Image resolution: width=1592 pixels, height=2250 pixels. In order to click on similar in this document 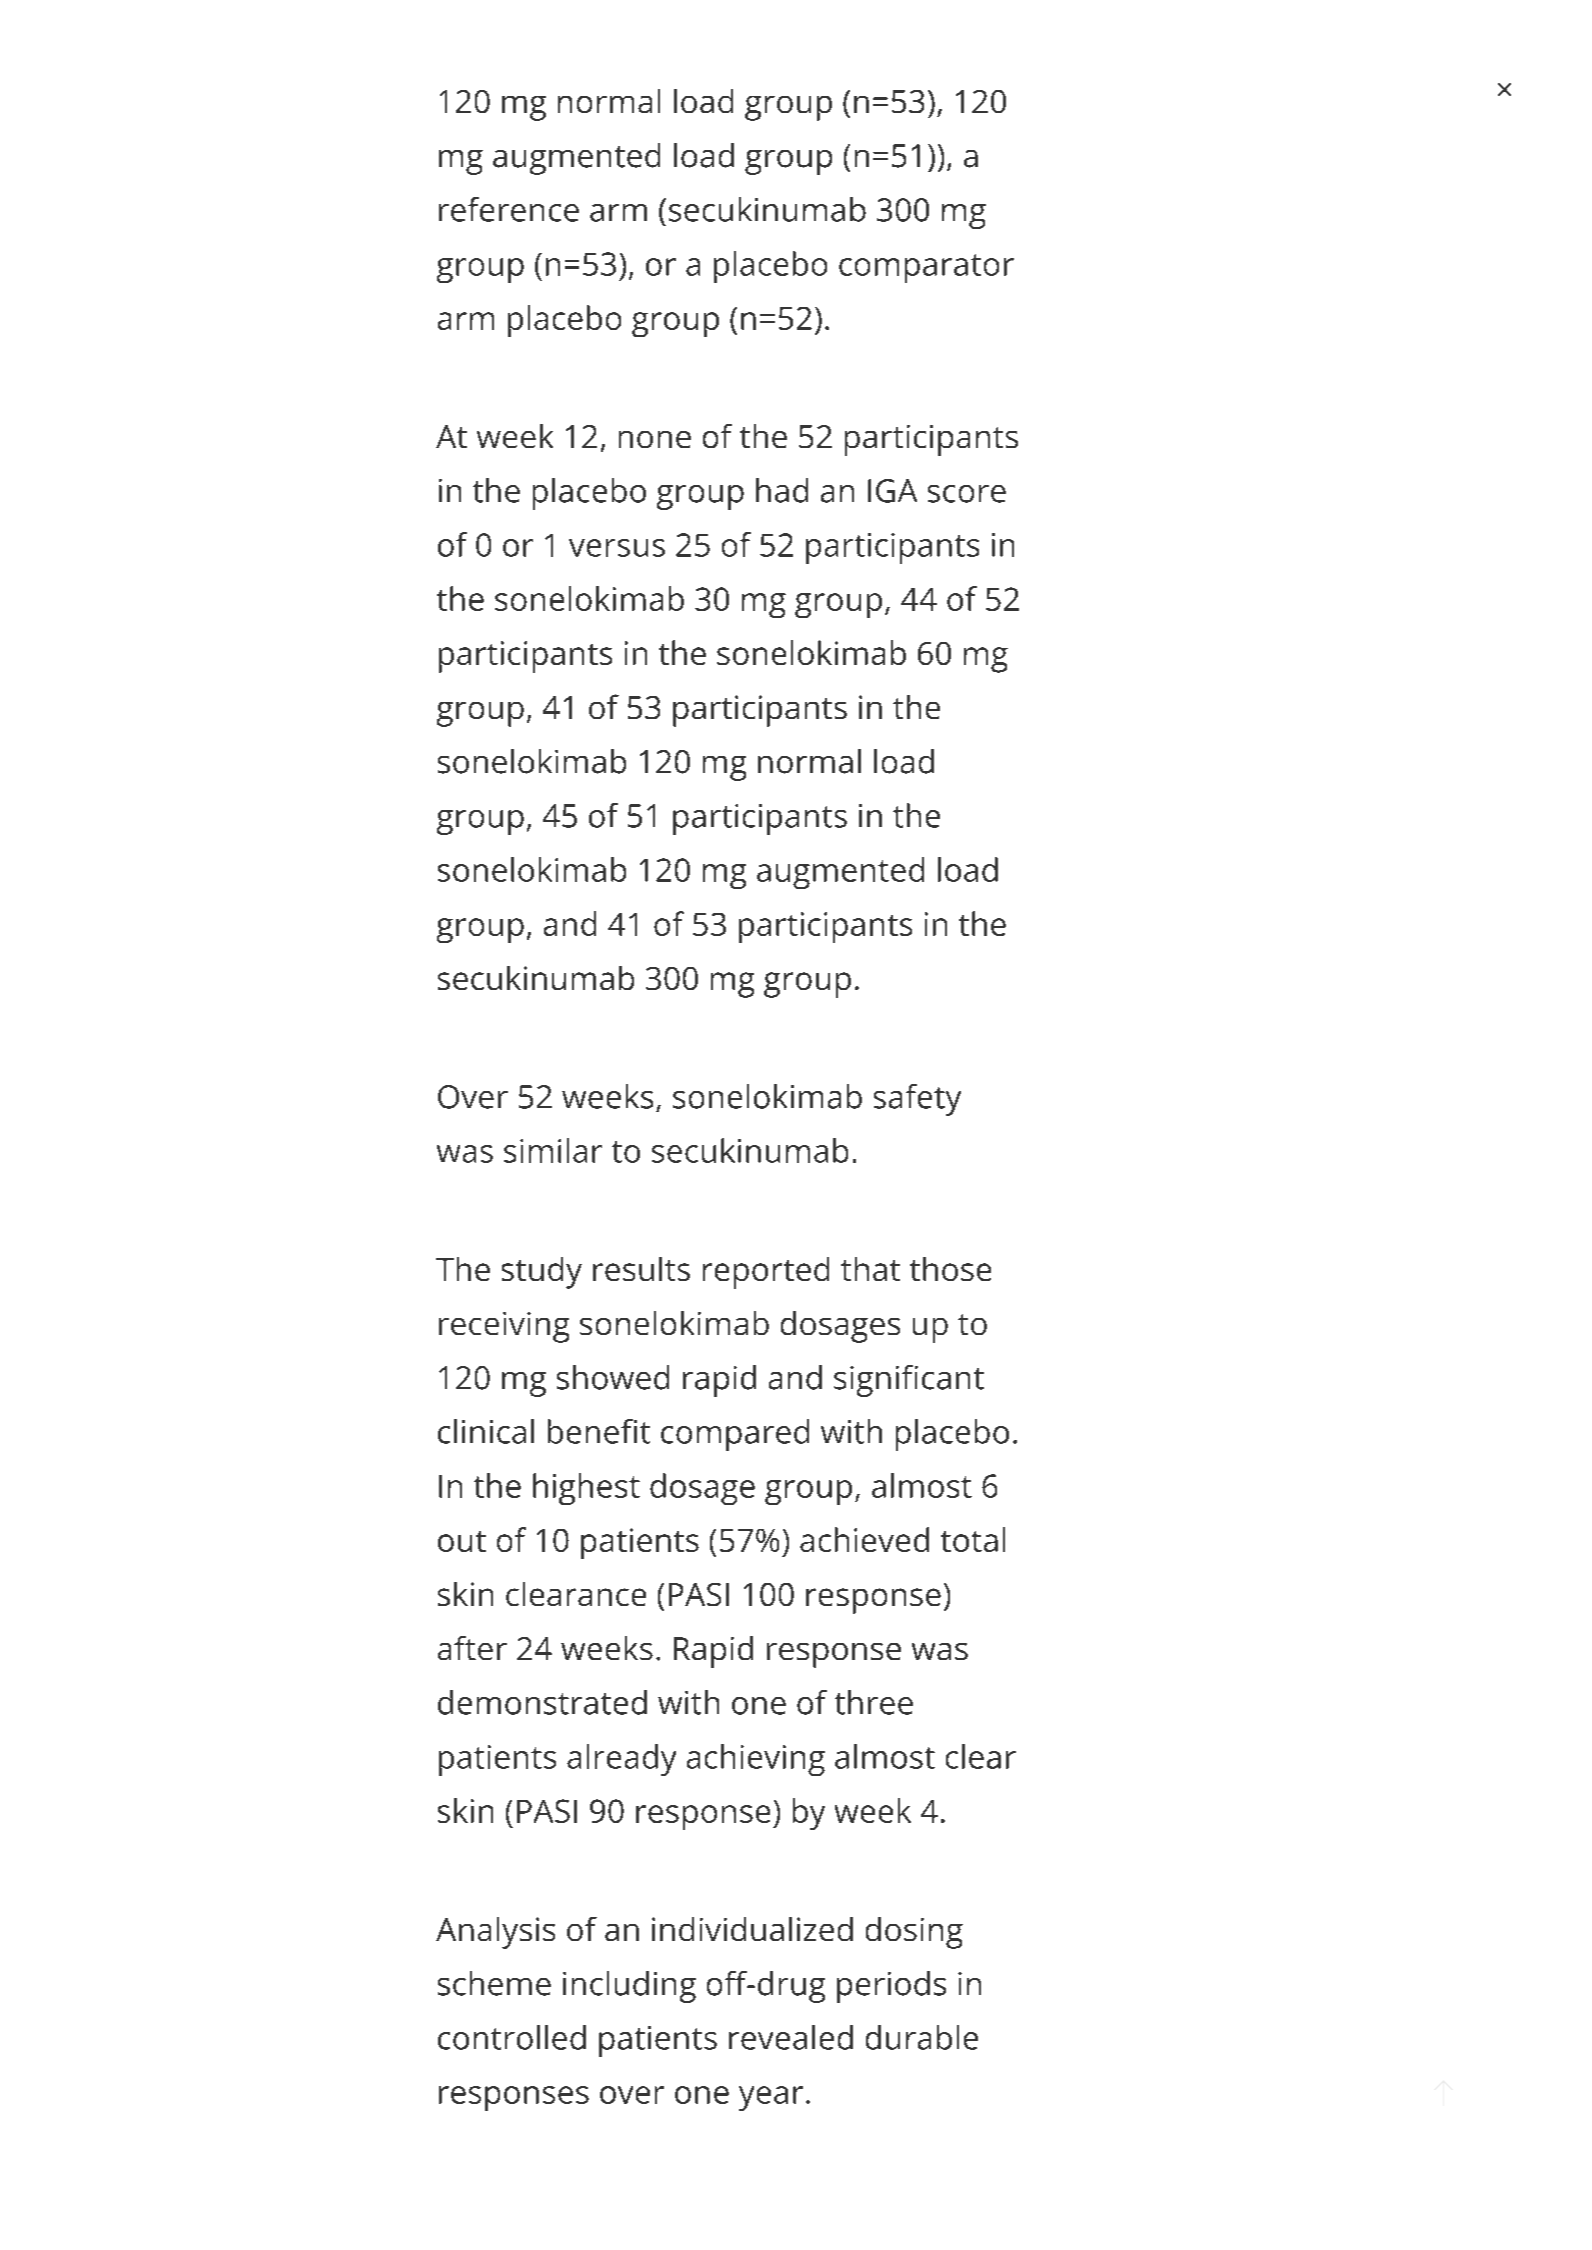, I will do `click(553, 1150)`.
